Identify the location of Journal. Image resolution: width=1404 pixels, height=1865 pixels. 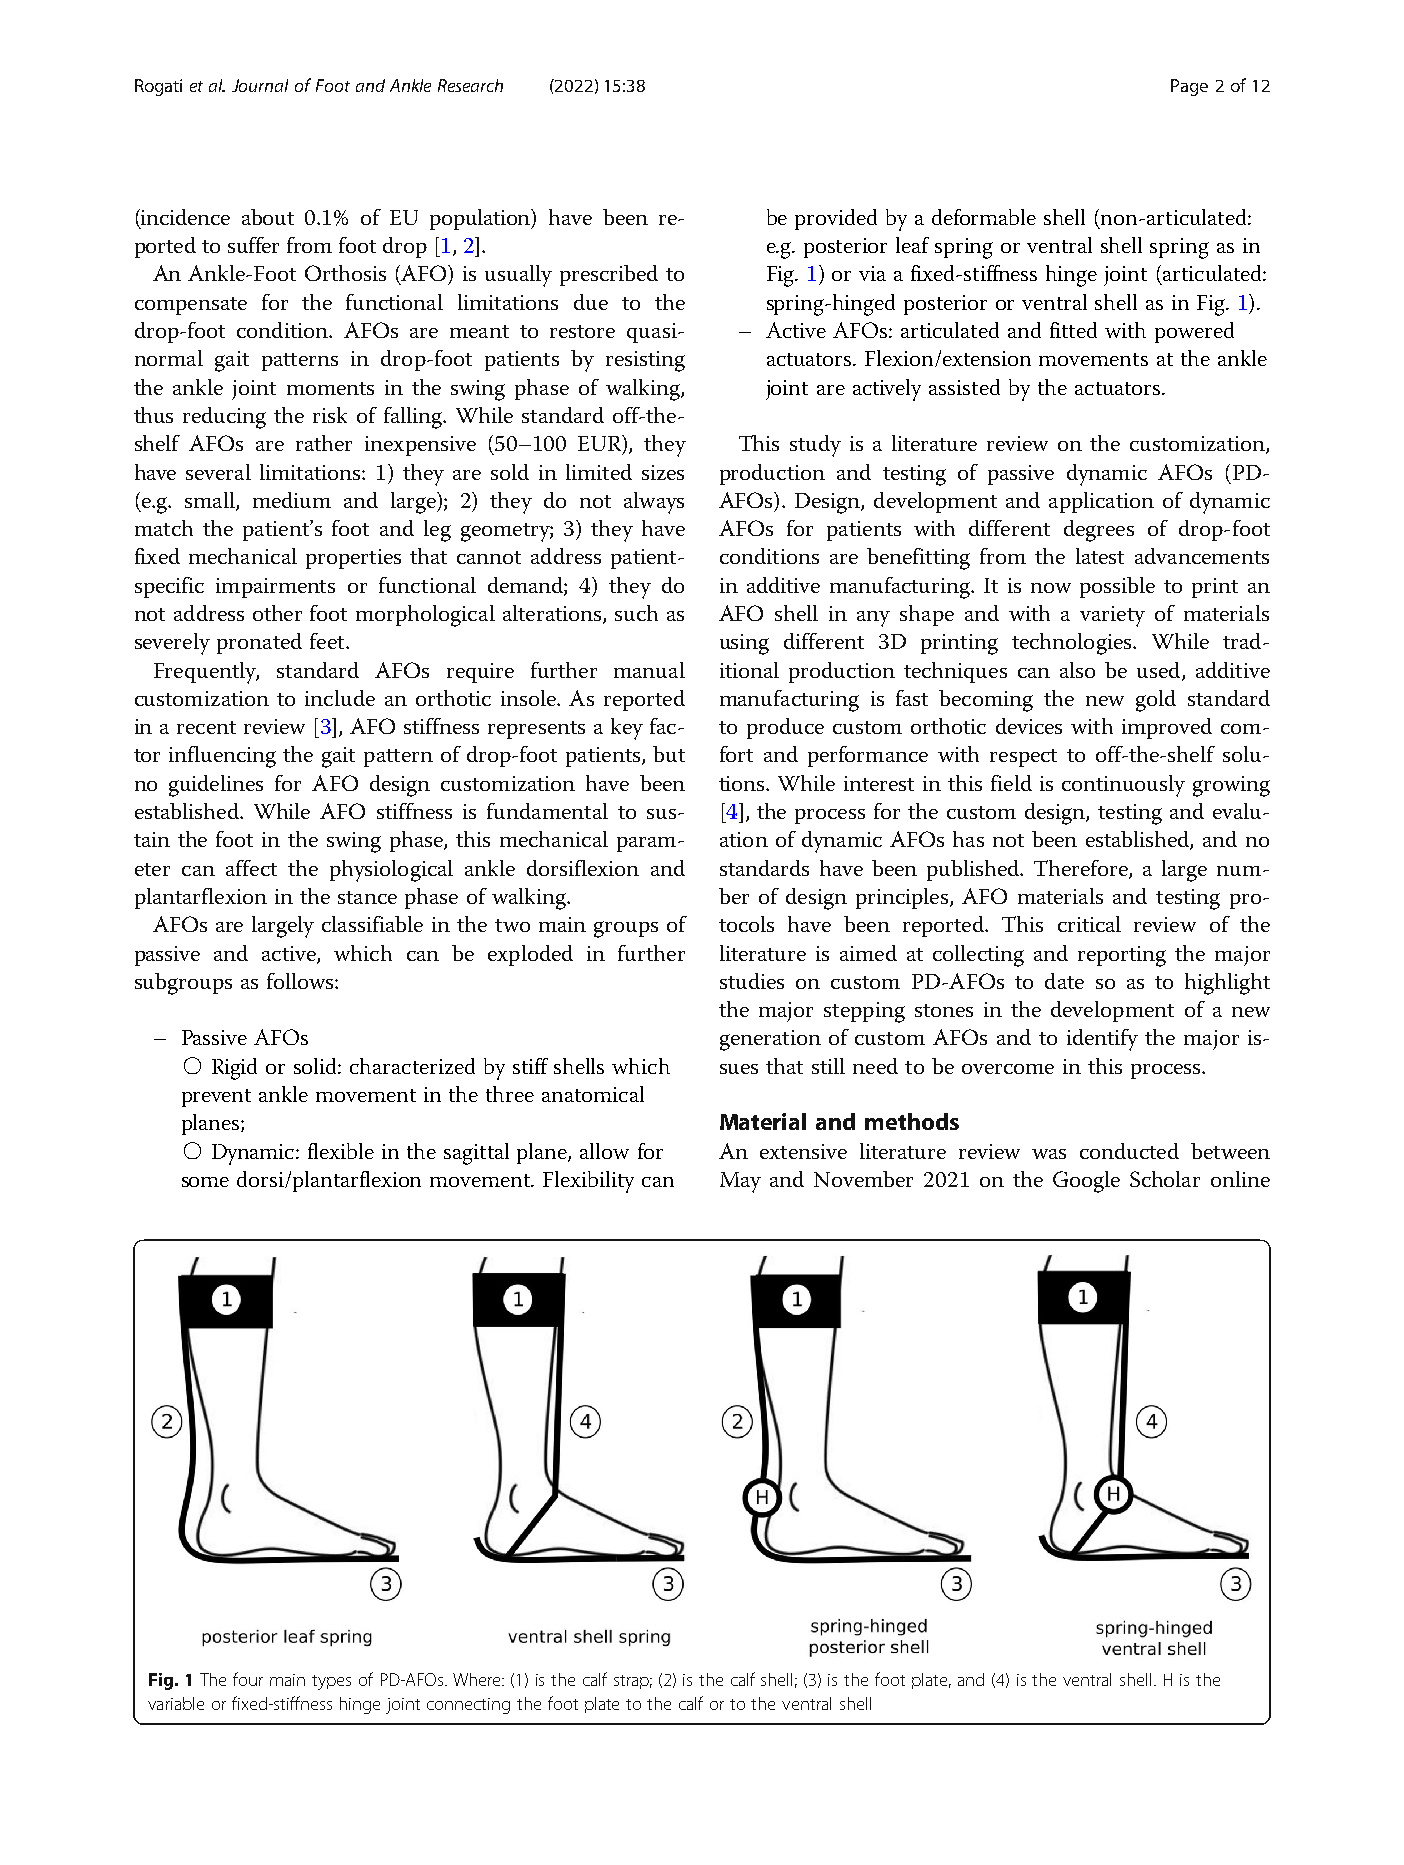
(260, 85).
